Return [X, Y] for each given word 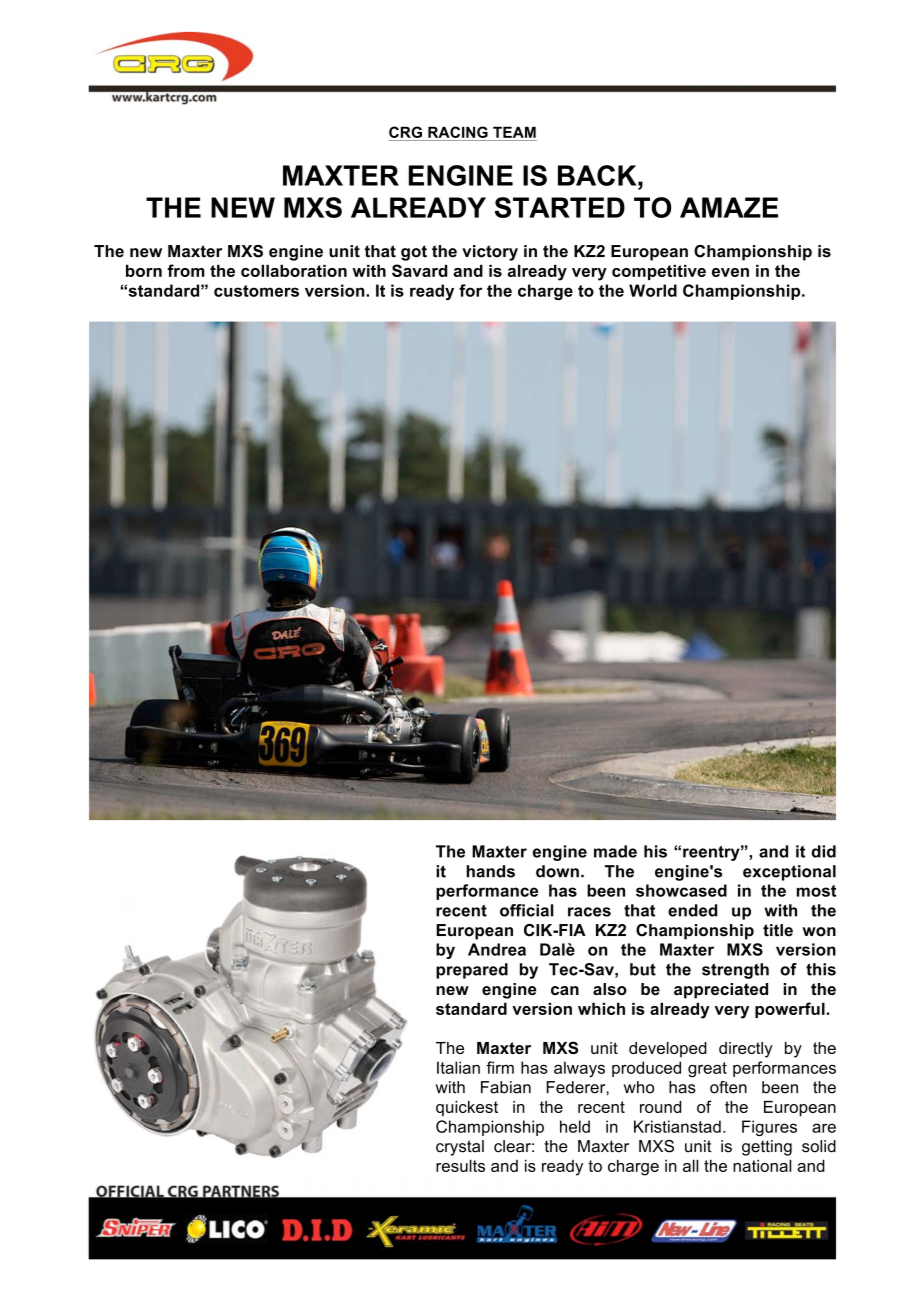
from [186, 270]
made [615, 851]
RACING [458, 132]
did [824, 851]
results [460, 1165]
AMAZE [729, 207]
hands [491, 871]
